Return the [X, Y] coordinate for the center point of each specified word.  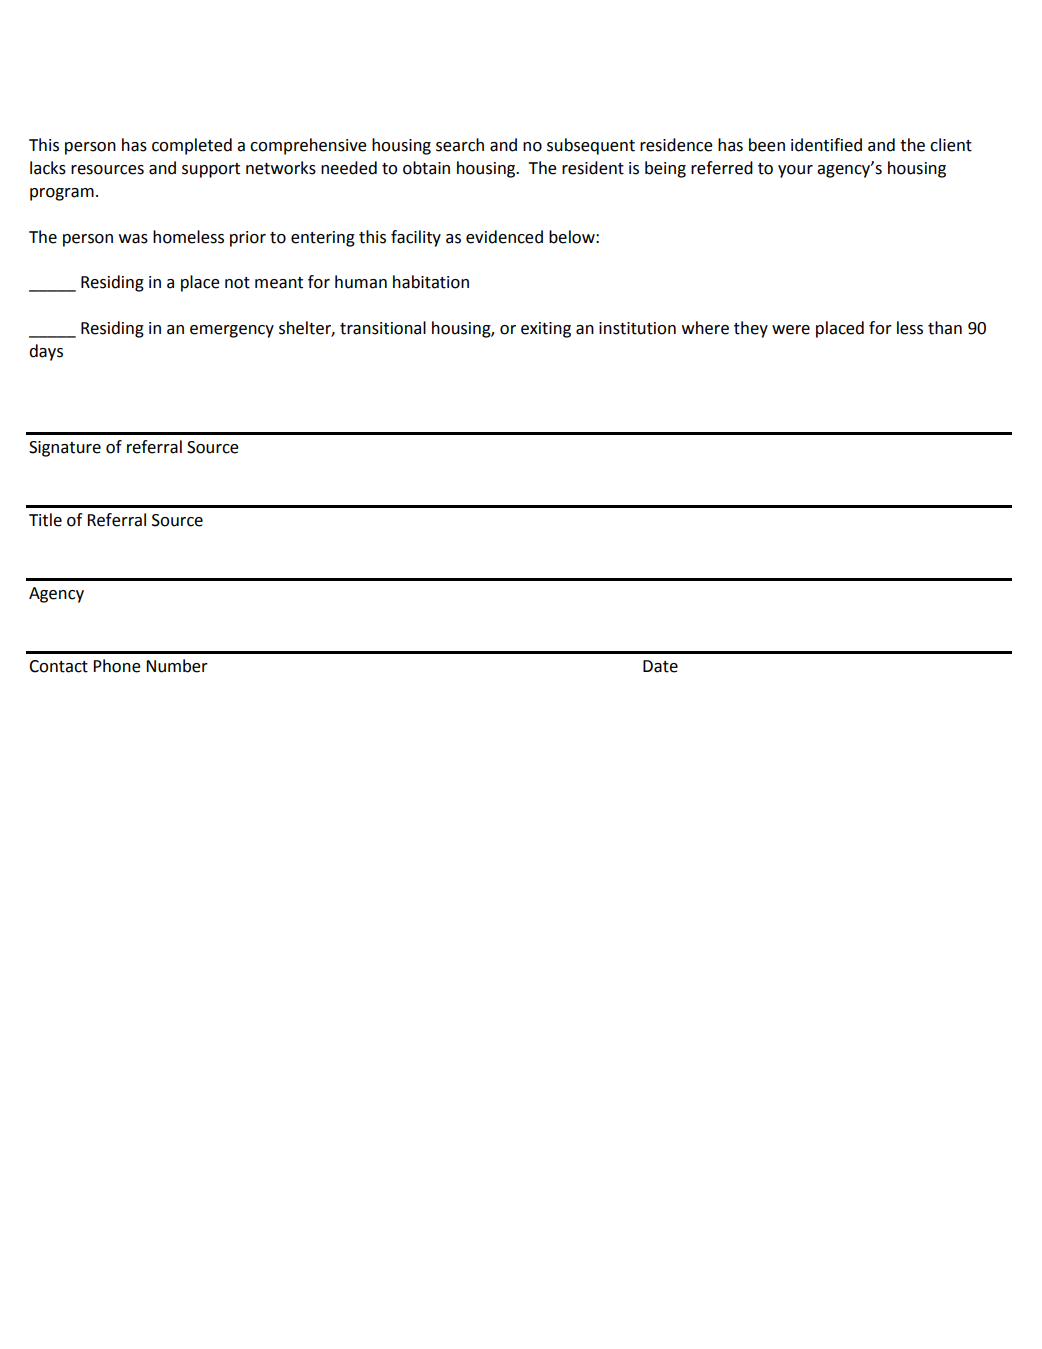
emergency [232, 331]
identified [826, 145]
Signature [65, 449]
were [791, 330]
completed [192, 146]
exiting [546, 330]
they [751, 329]
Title [45, 520]
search [460, 145]
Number [177, 666]
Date [660, 666]
